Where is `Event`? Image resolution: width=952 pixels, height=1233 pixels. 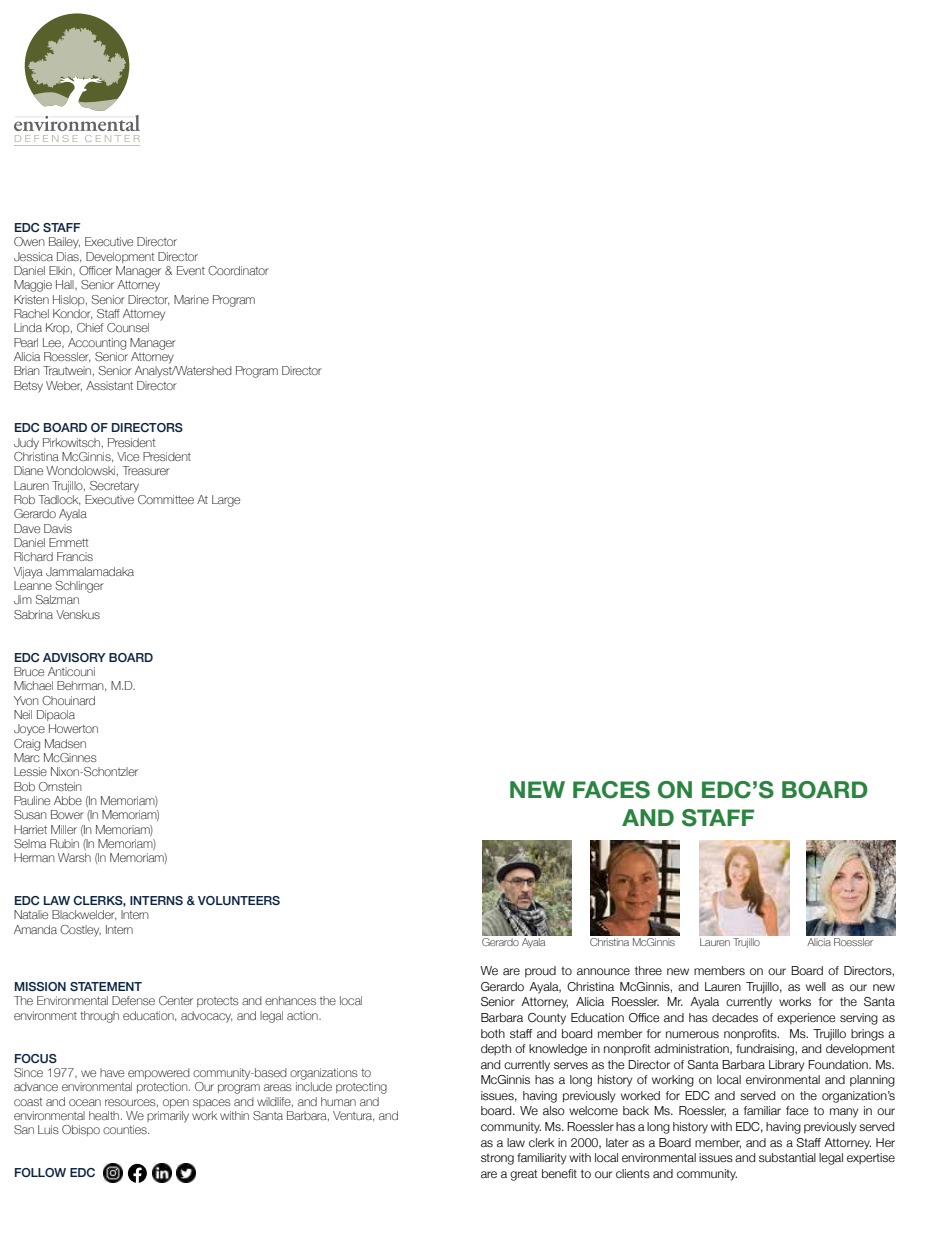
Event is located at coordinates (191, 270).
